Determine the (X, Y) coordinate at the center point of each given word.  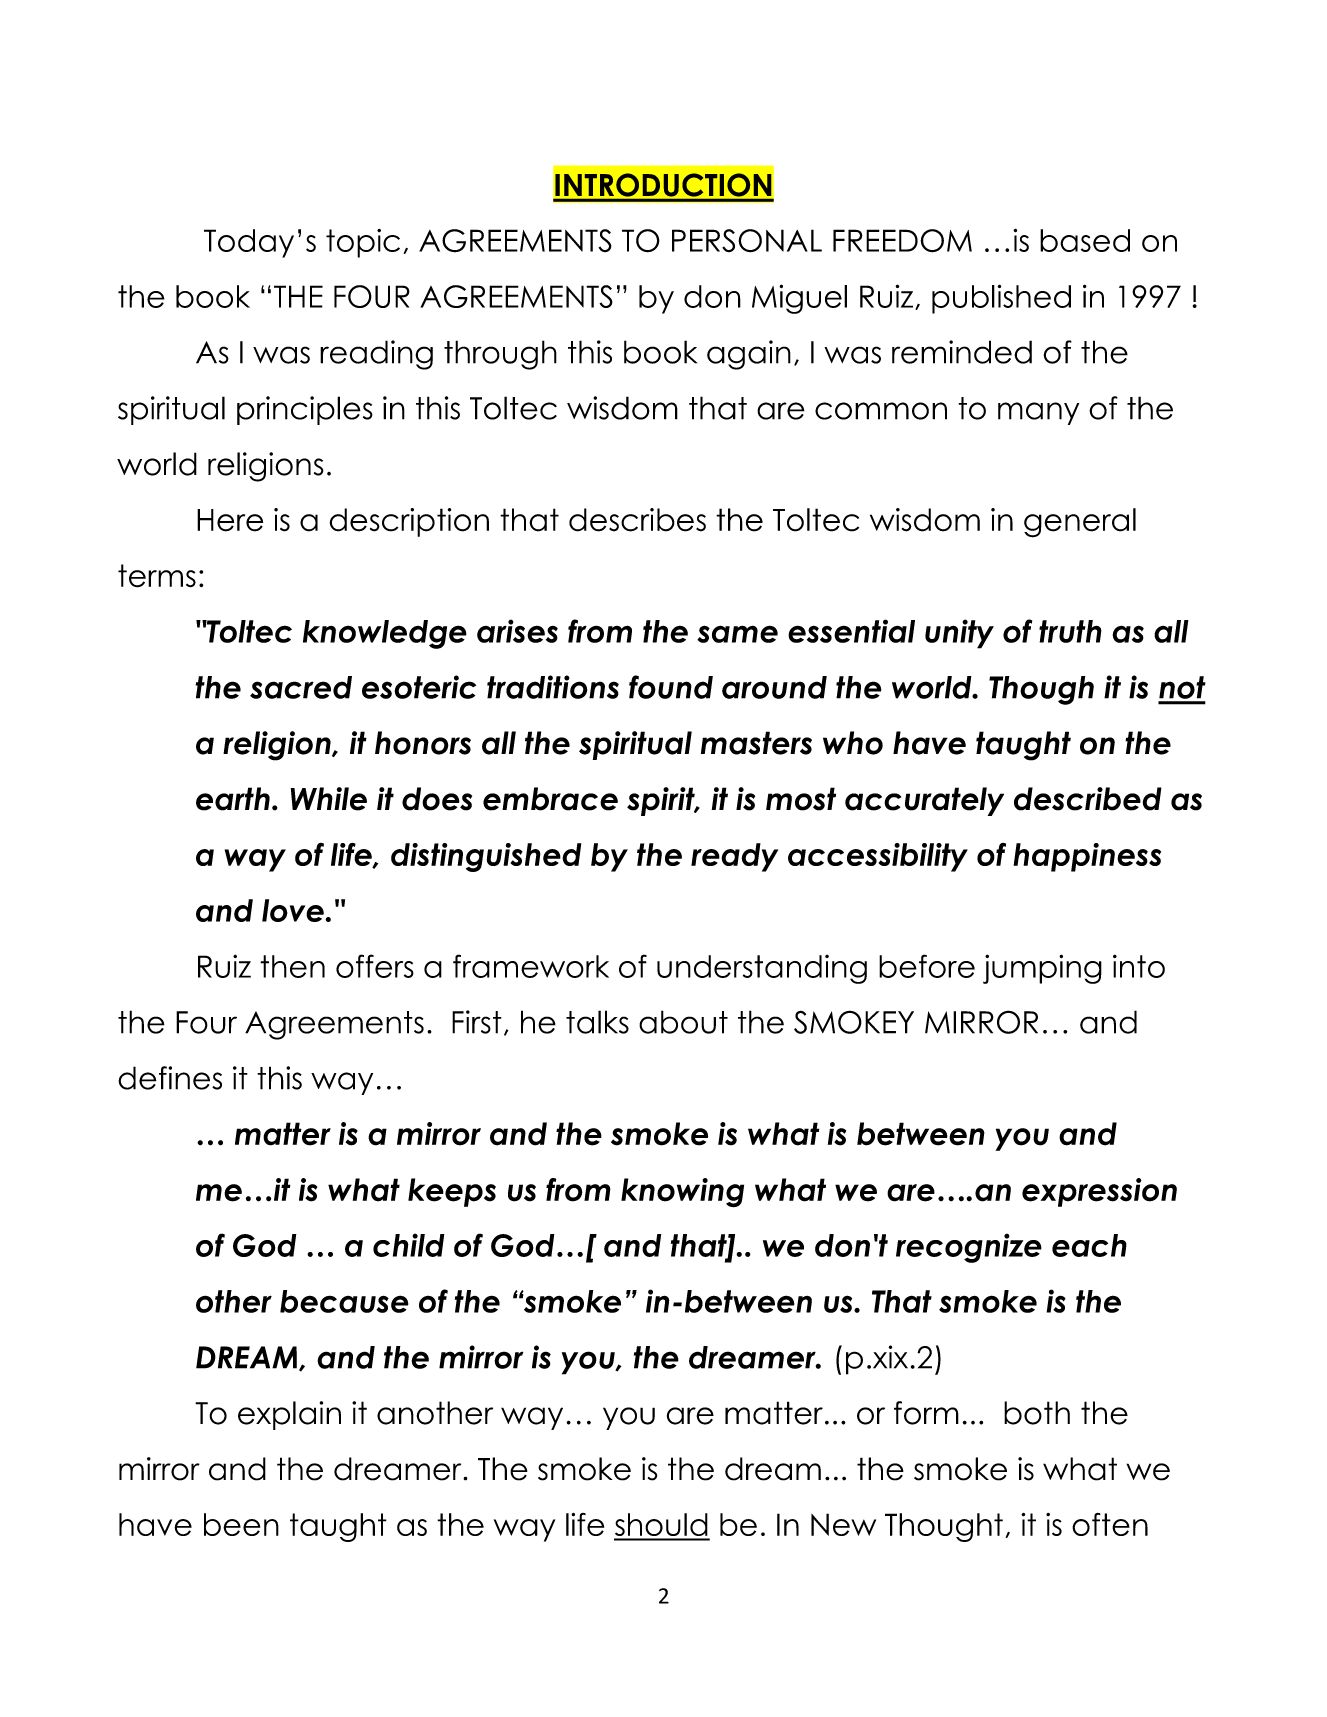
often (1110, 1524)
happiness (1087, 857)
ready (734, 857)
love (294, 910)
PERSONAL (747, 241)
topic (363, 243)
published (1001, 299)
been (241, 1524)
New (843, 1524)
